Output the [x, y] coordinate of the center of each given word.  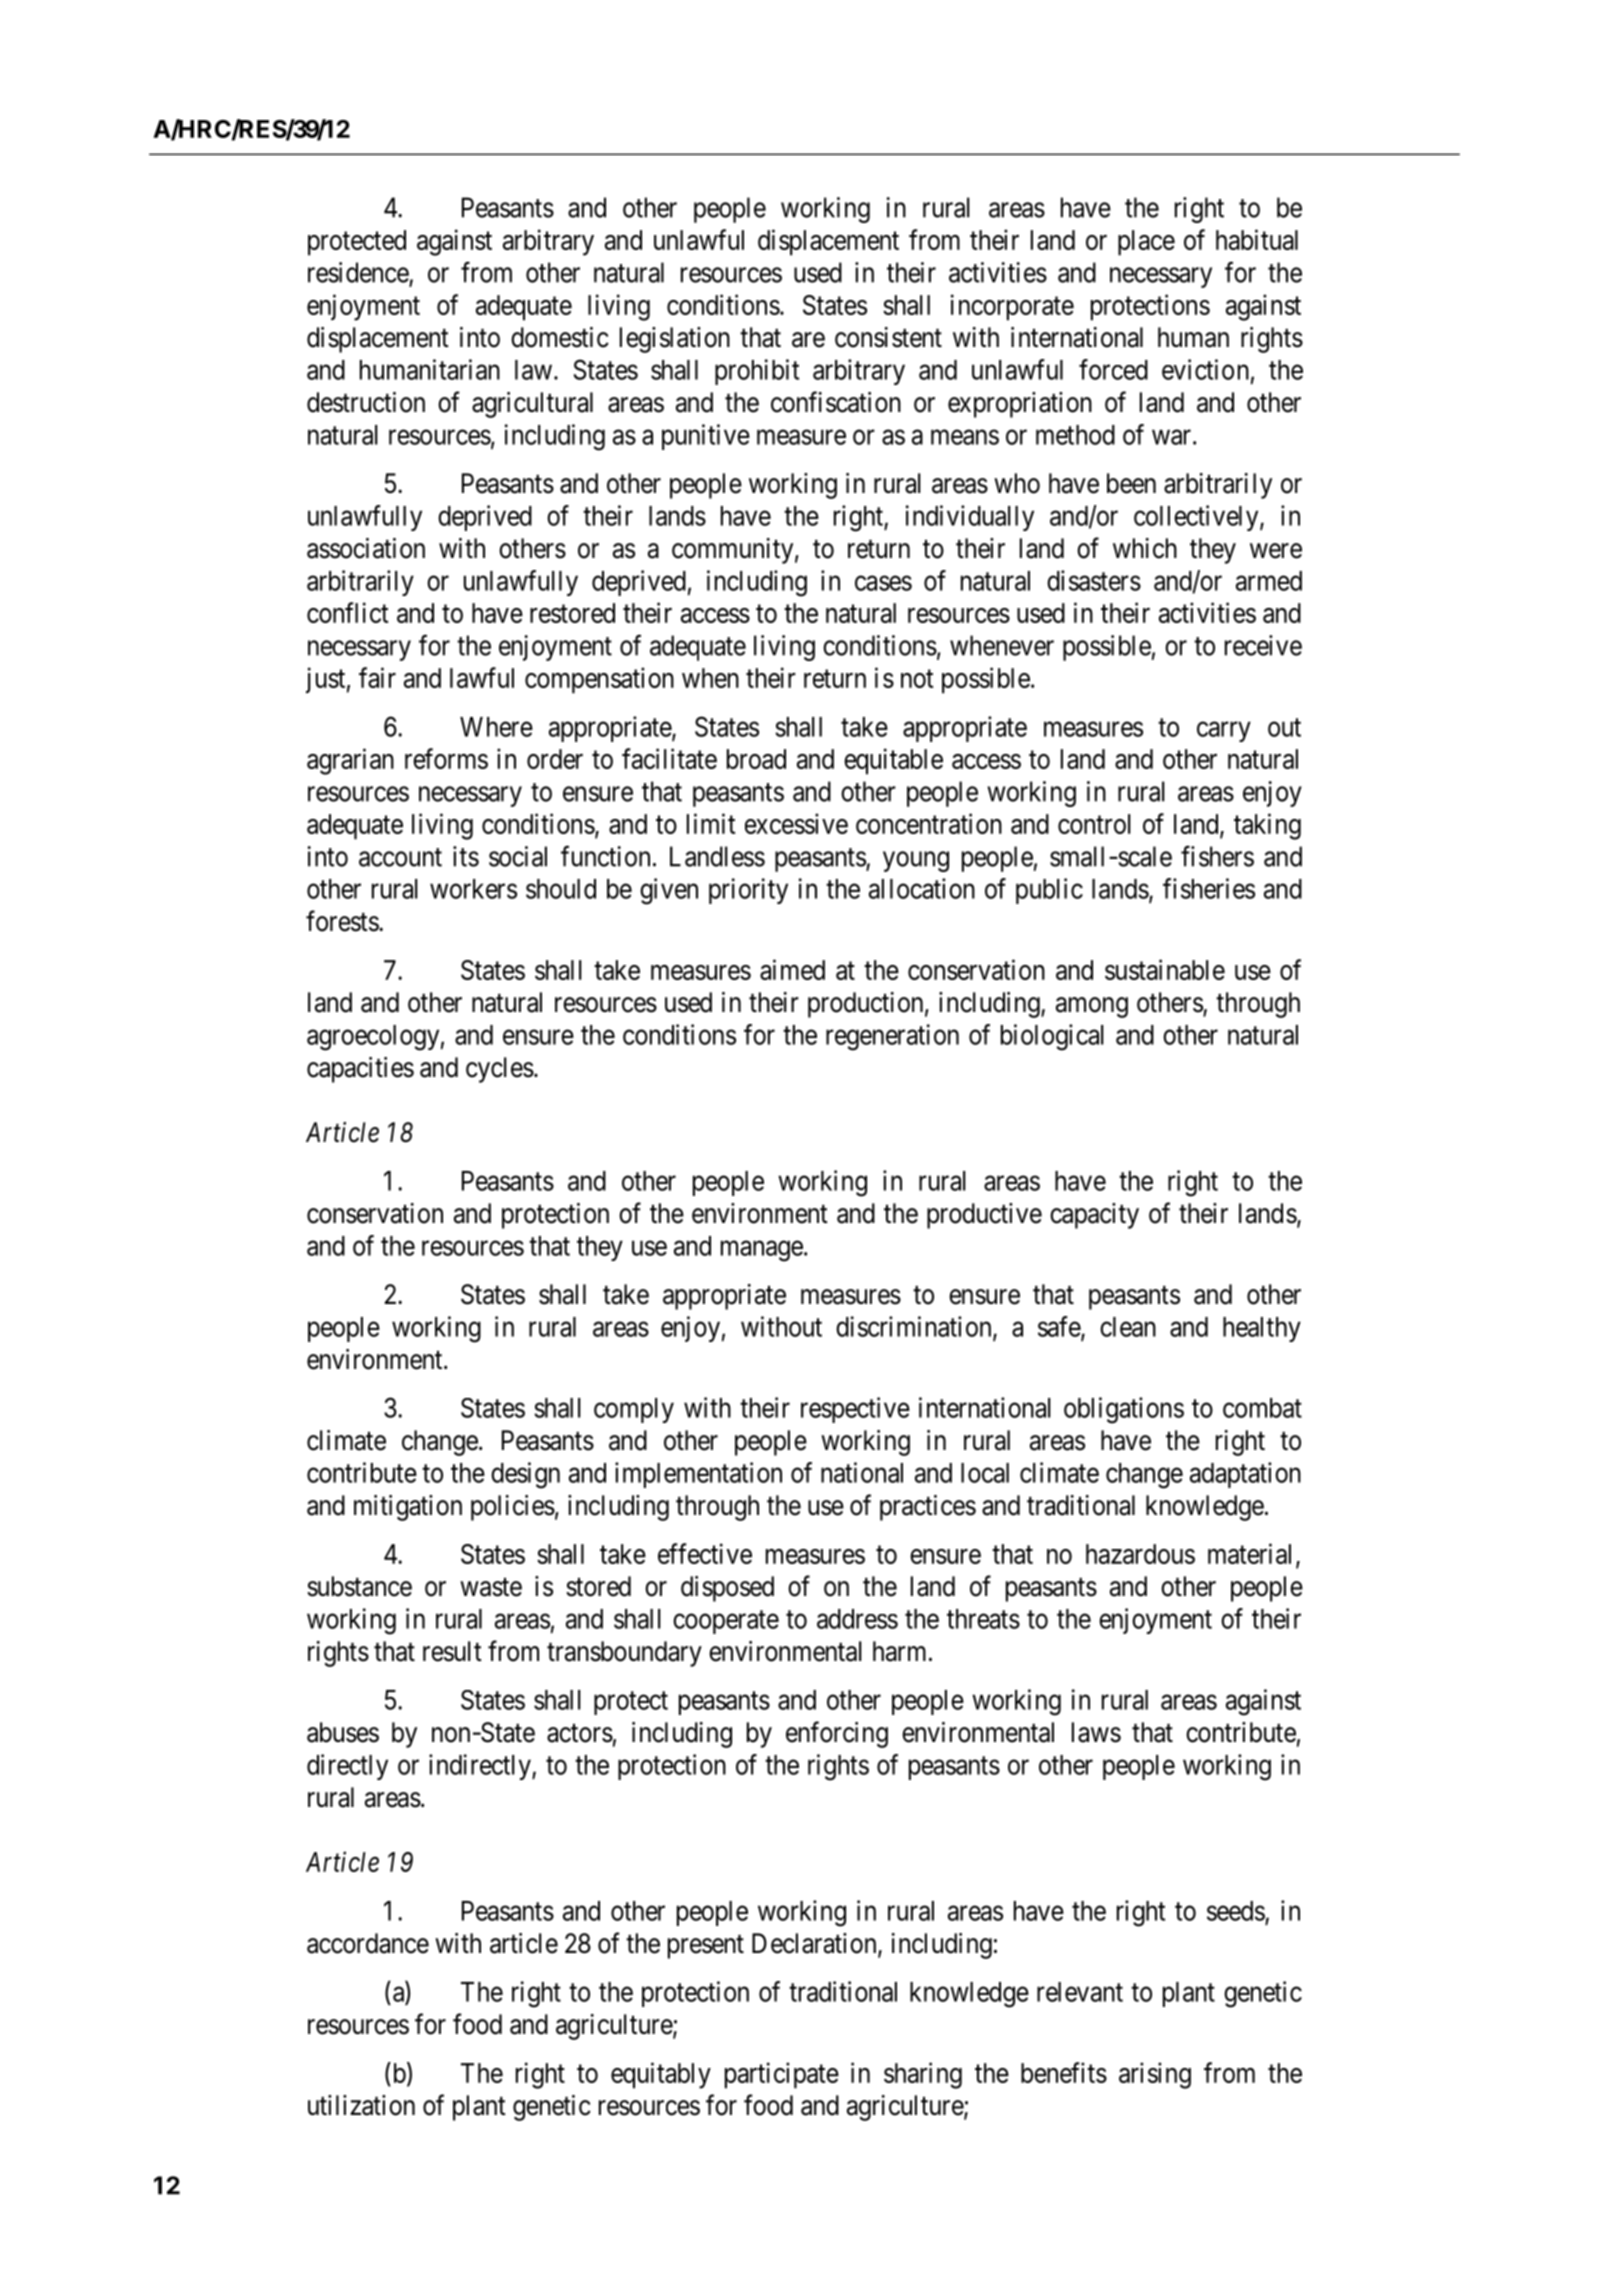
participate [782, 2075]
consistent [888, 337]
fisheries [1209, 888]
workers [473, 889]
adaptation [1245, 1475]
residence [358, 272]
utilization [361, 2105]
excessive [796, 823]
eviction [1205, 369]
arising [1155, 2075]
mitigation [408, 1508]
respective [855, 1410]
